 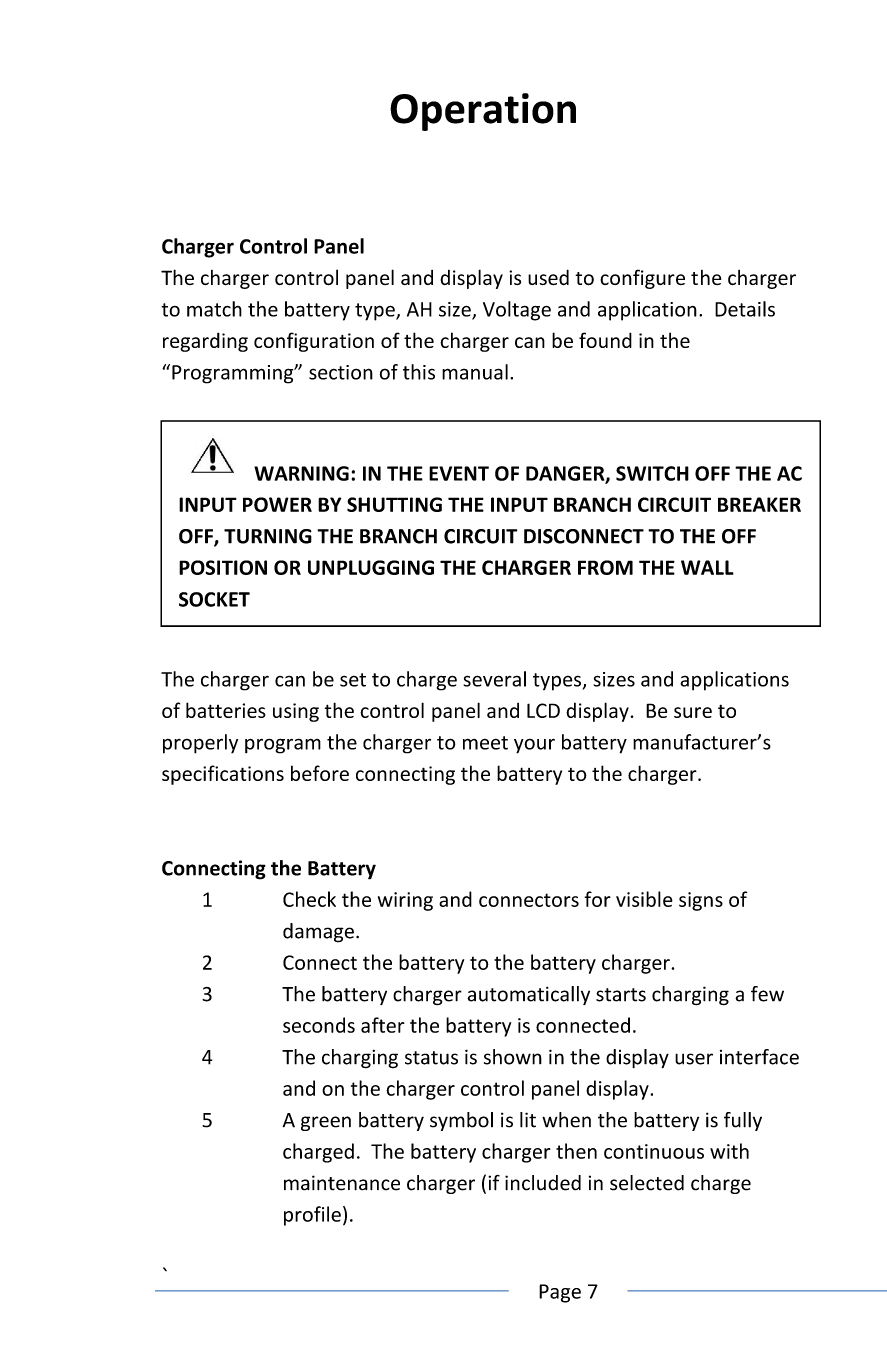 I want to click on Operation, so click(x=483, y=112).
